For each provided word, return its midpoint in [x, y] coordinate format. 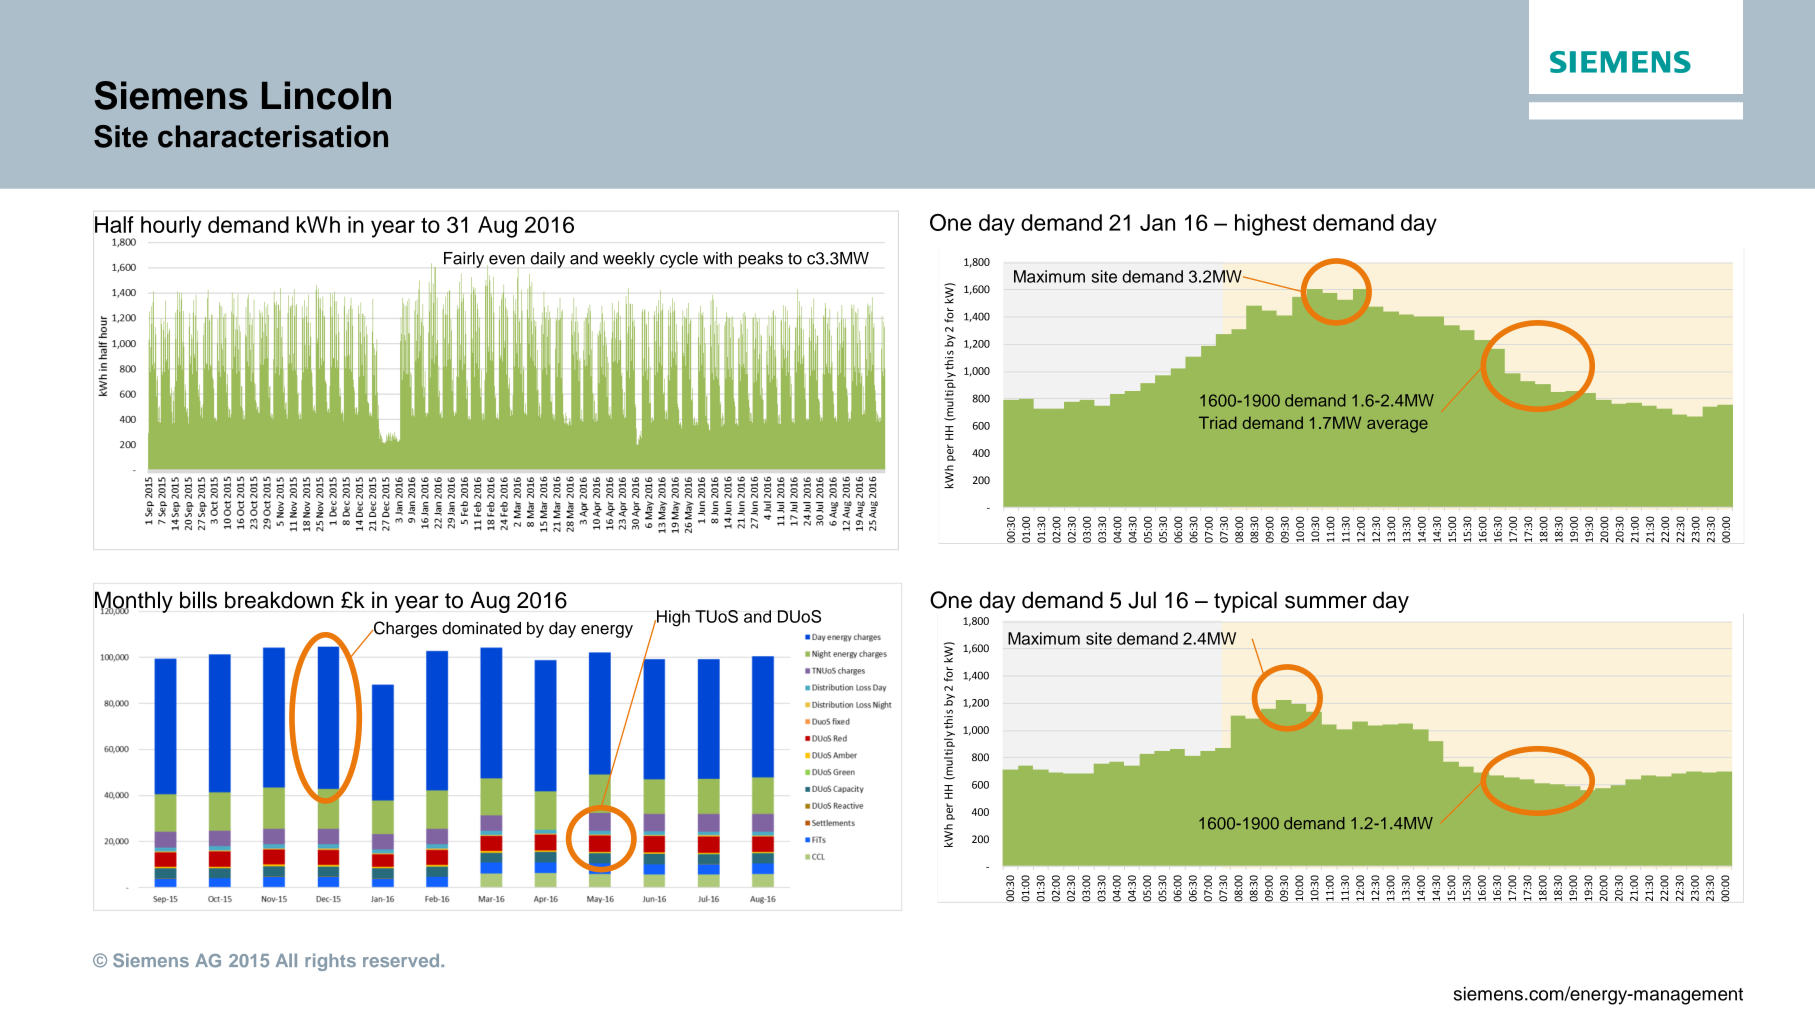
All [286, 960]
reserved [402, 960]
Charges [404, 629]
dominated [481, 628]
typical [1245, 602]
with [717, 258]
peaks [760, 260]
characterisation [273, 136]
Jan [1157, 222]
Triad [1218, 422]
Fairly [464, 260]
